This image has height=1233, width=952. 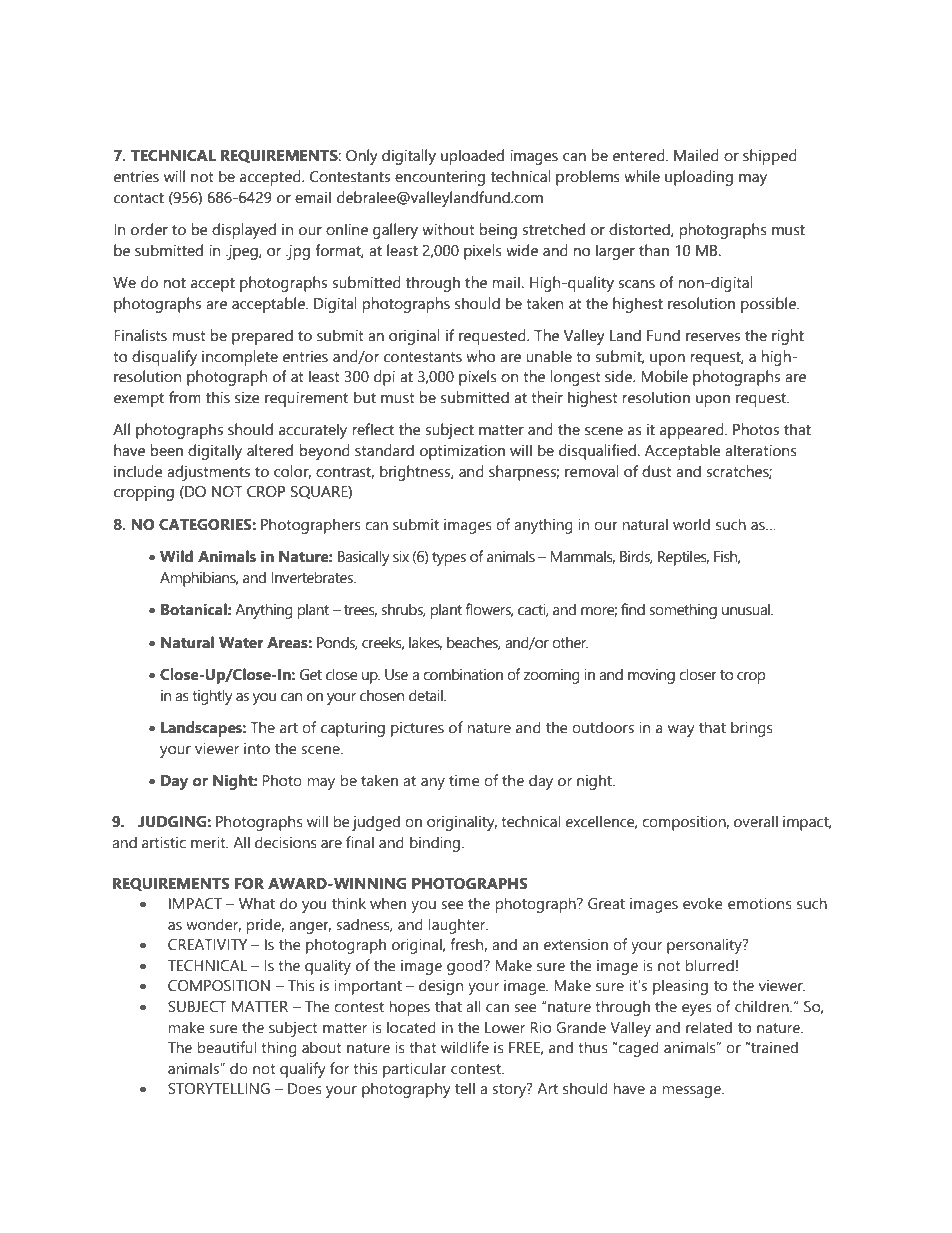 I want to click on Amphibians, so click(x=199, y=579).
